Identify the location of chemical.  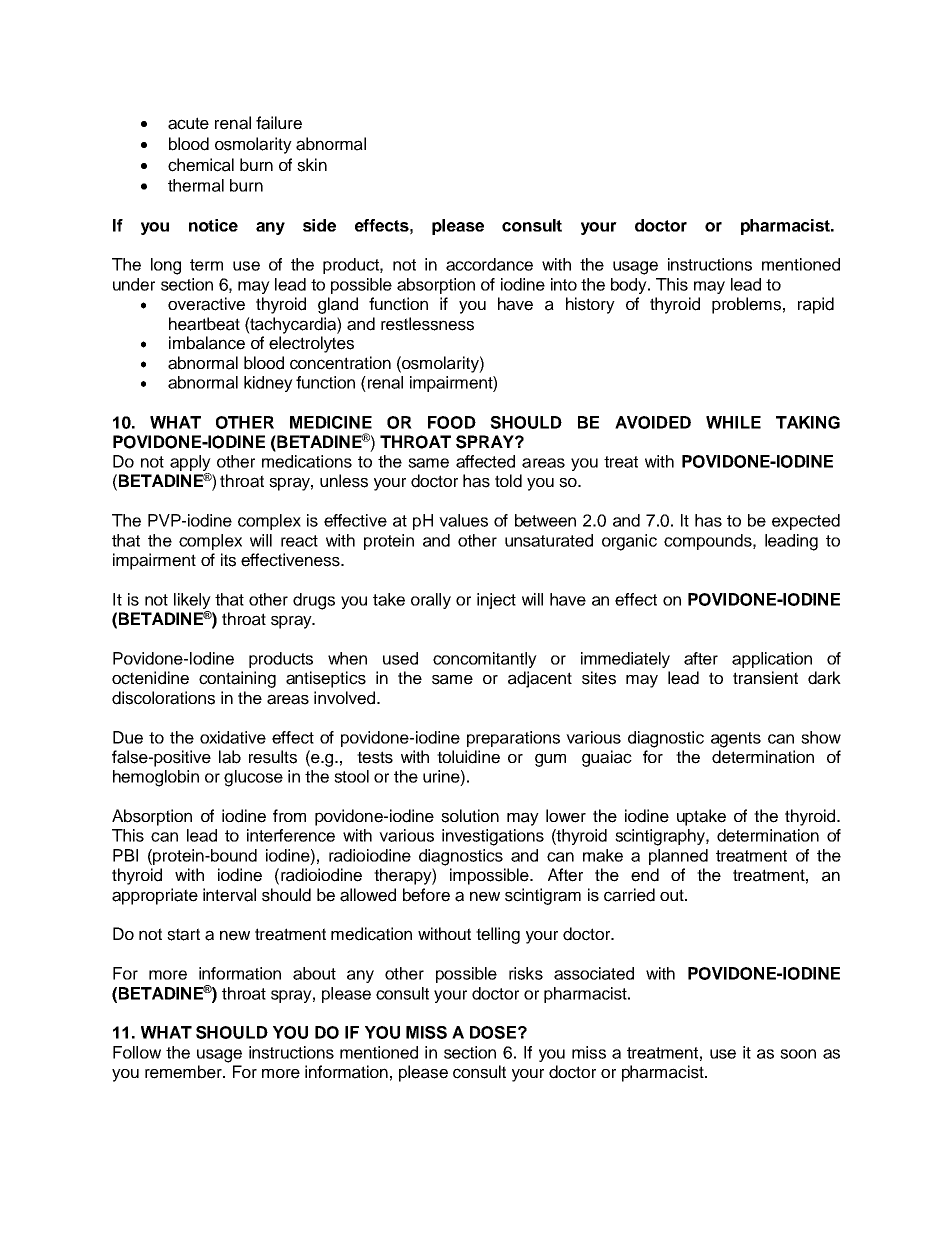
(201, 165).
